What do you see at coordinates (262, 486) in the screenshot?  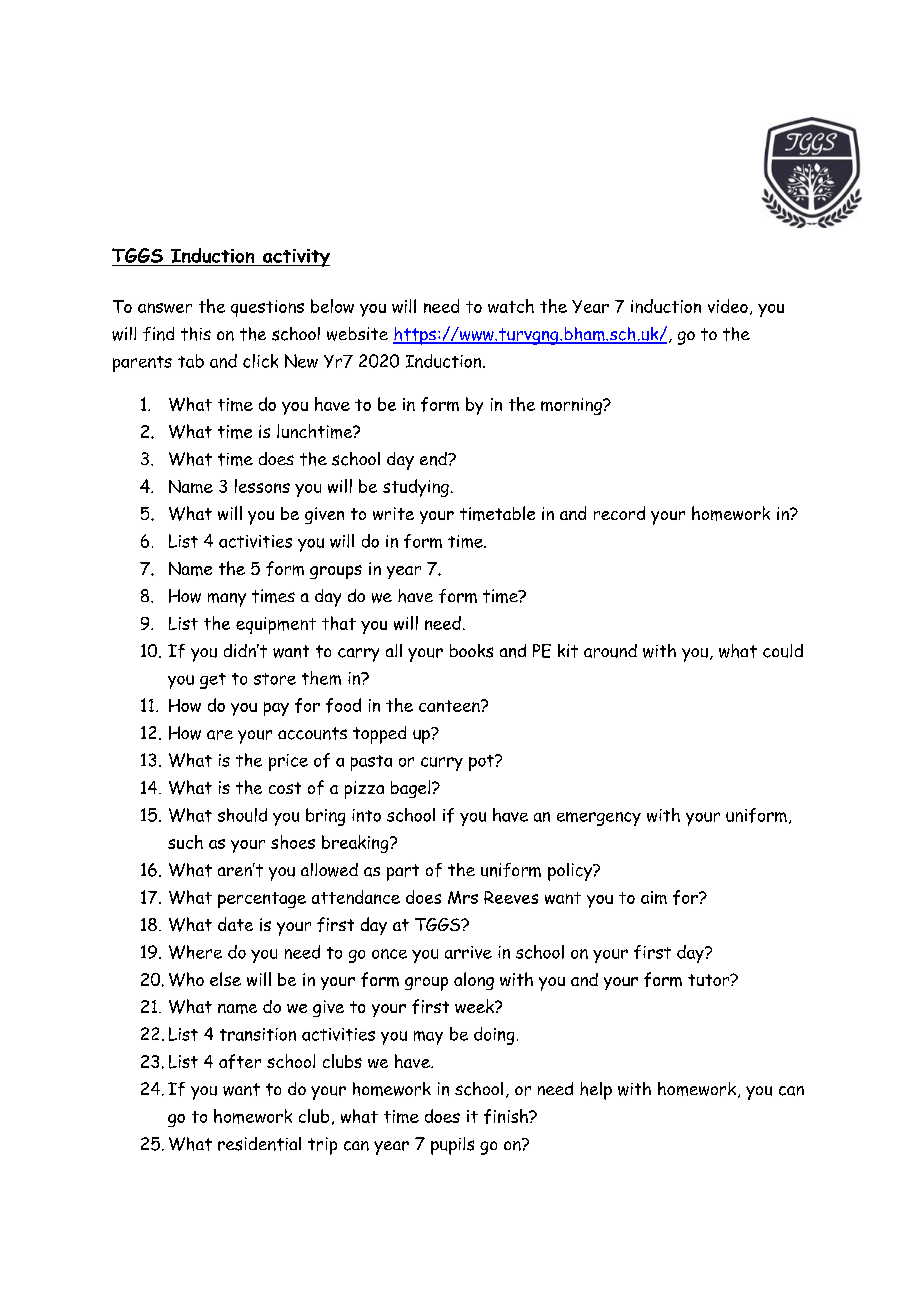 I see `lessons` at bounding box center [262, 486].
